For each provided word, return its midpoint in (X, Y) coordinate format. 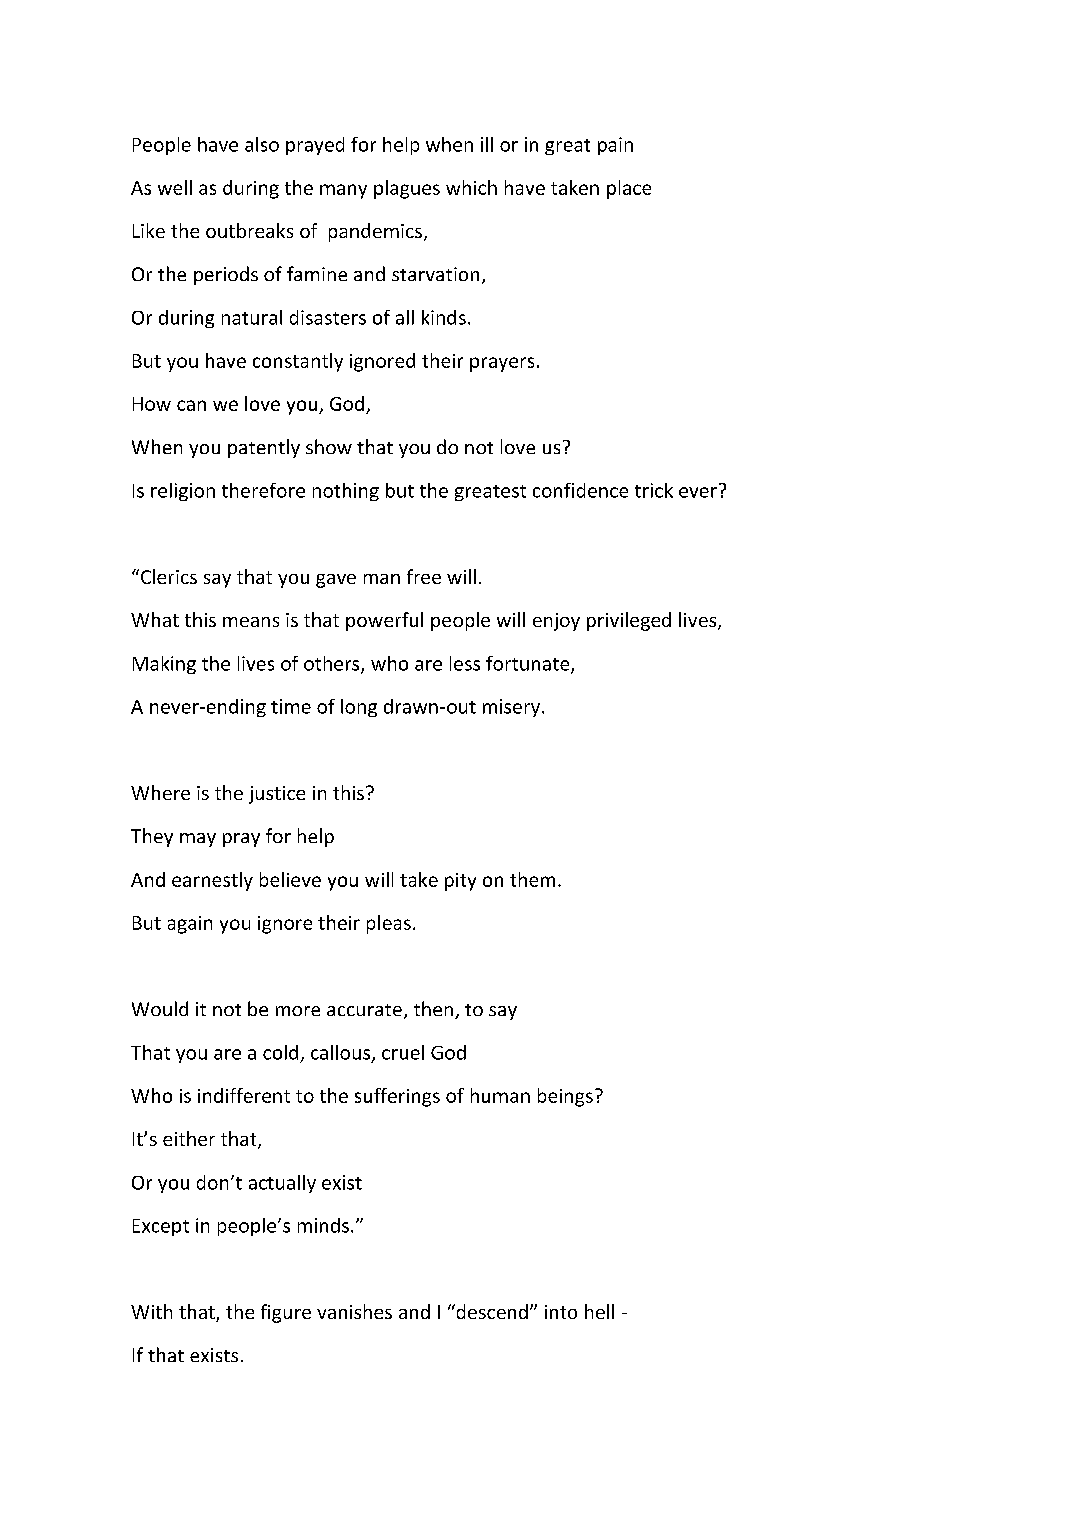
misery (513, 708)
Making (164, 665)
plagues (407, 189)
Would (160, 1008)
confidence (580, 490)
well (175, 187)
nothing (346, 492)
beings (565, 1097)
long (359, 708)
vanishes (354, 1311)
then (433, 1008)
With (151, 1311)
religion (183, 492)
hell (599, 1311)
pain (615, 146)
